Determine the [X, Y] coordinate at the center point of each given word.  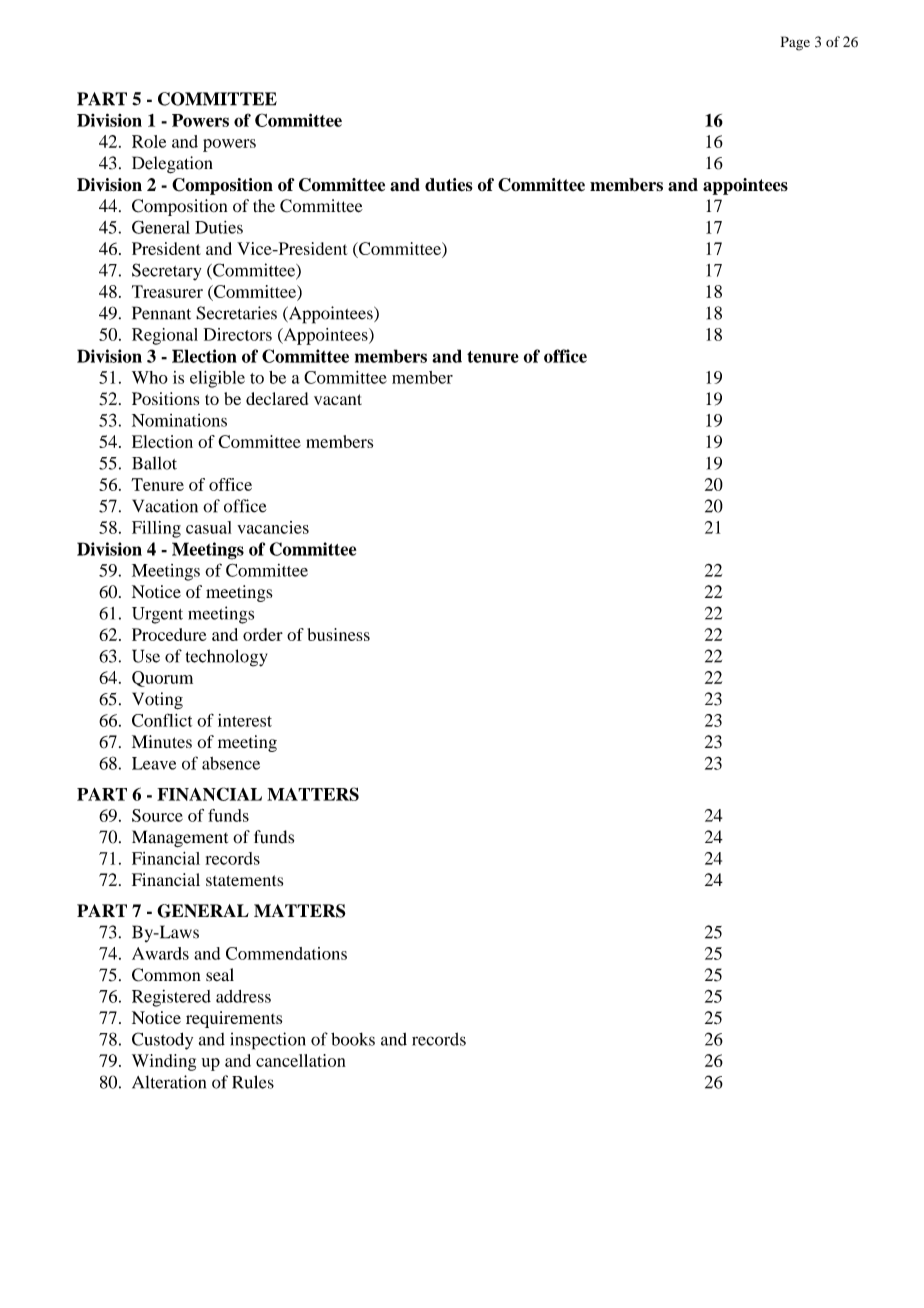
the [264, 205]
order [263, 634]
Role [149, 141]
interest [245, 720]
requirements [234, 1019]
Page [795, 43]
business [339, 634]
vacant [338, 399]
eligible [217, 379]
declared [277, 398]
